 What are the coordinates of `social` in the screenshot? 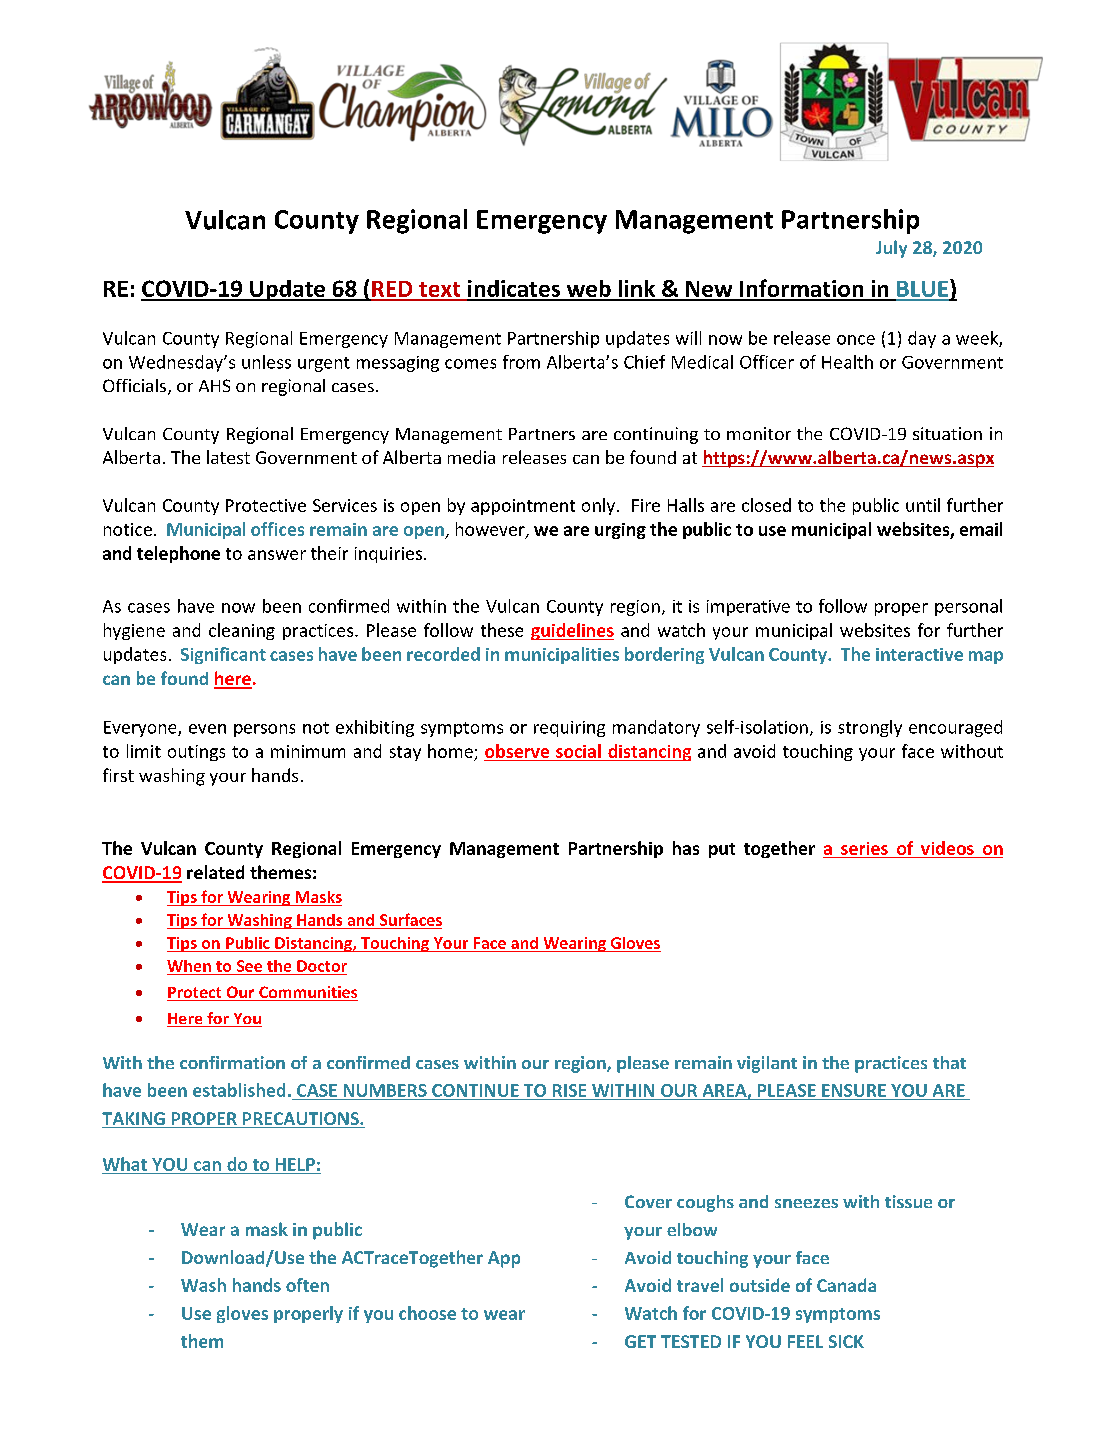 It's located at (578, 751).
